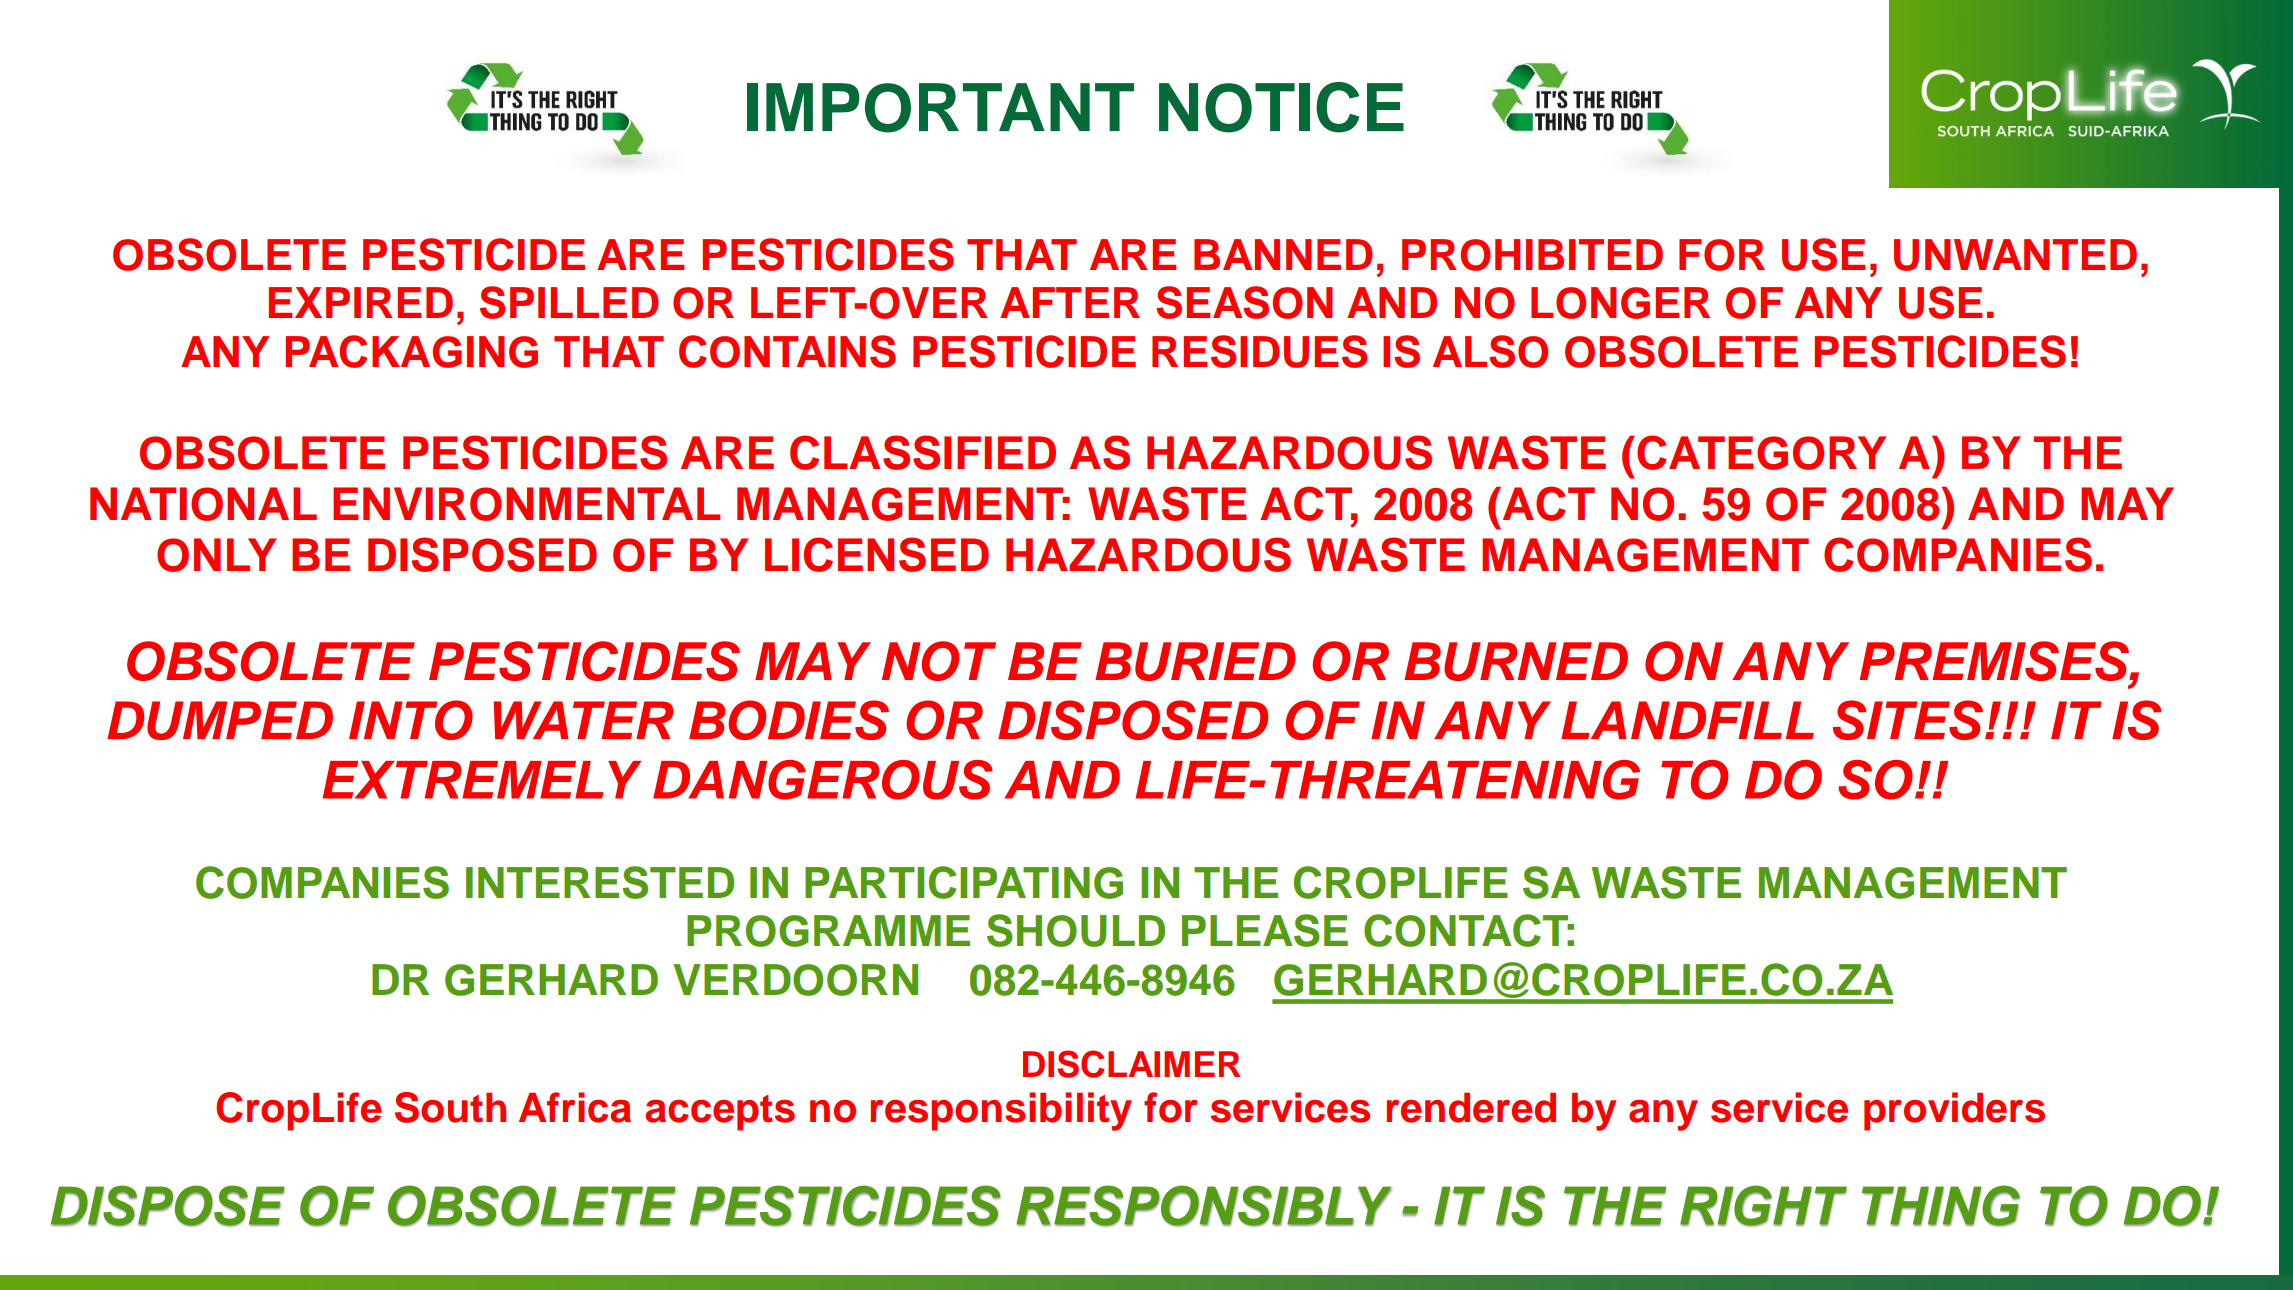 The image size is (2293, 1290). Describe the element at coordinates (411, 720) in the page. I see `INTO` at that location.
